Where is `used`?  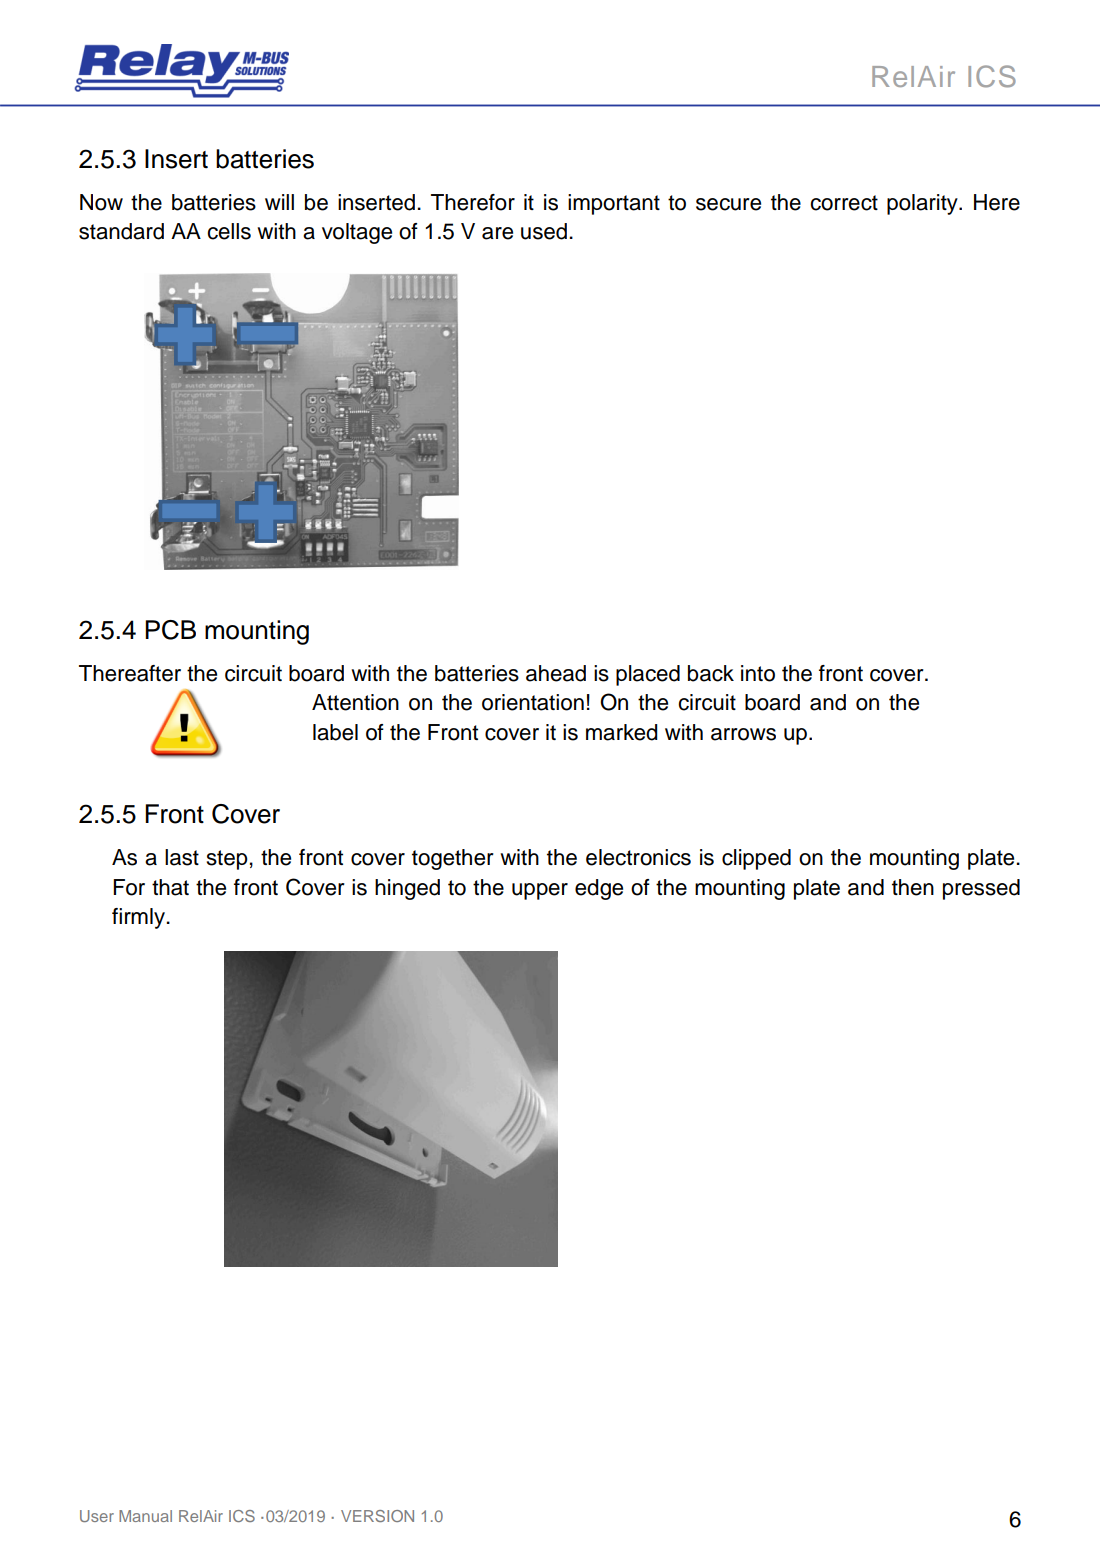 used is located at coordinates (544, 231).
